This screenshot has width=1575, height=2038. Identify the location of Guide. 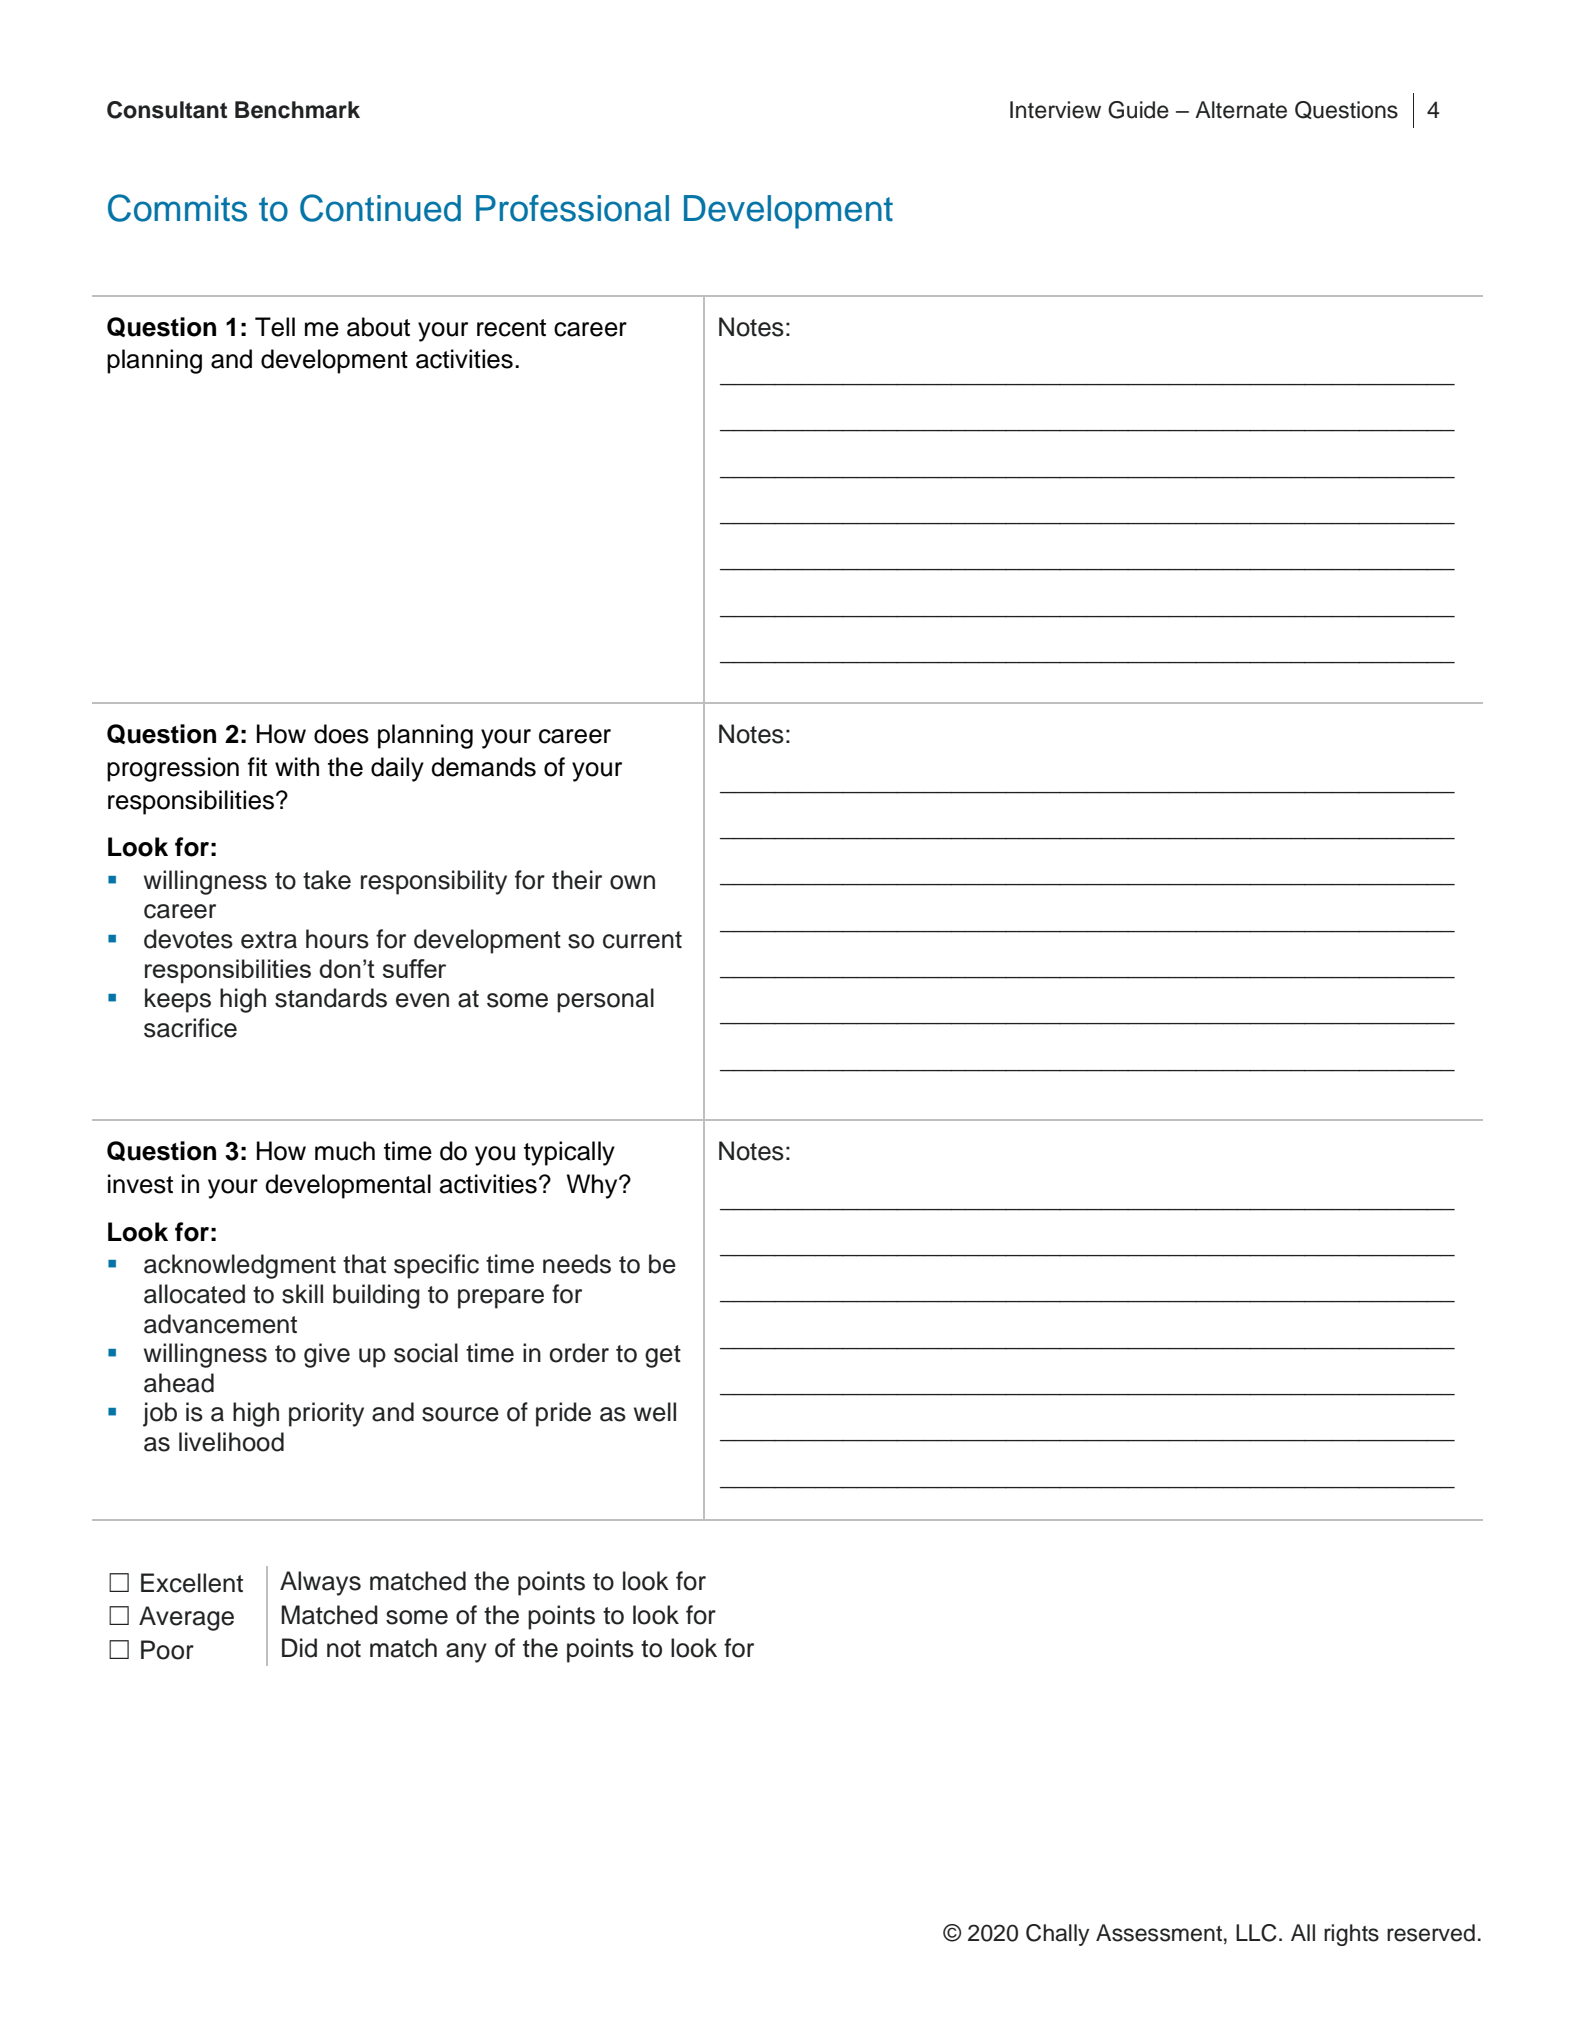
(1138, 110).
